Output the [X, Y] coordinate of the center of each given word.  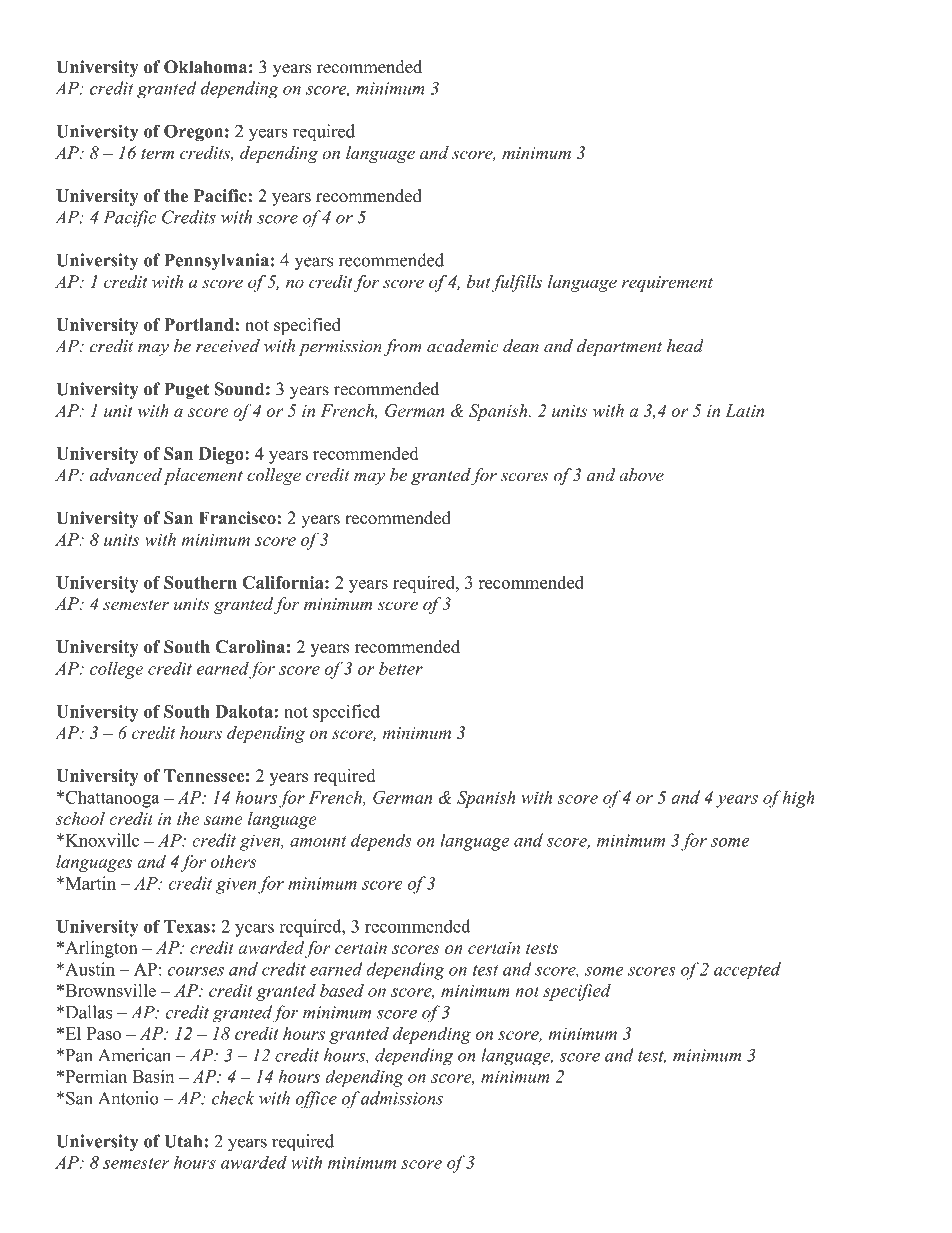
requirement [667, 284]
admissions [402, 1098]
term [157, 154]
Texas [187, 926]
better [401, 668]
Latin [745, 410]
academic [462, 346]
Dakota [245, 711]
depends [381, 842]
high [799, 799]
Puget [186, 390]
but [479, 281]
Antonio [128, 1098]
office [316, 1100]
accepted [747, 971]
